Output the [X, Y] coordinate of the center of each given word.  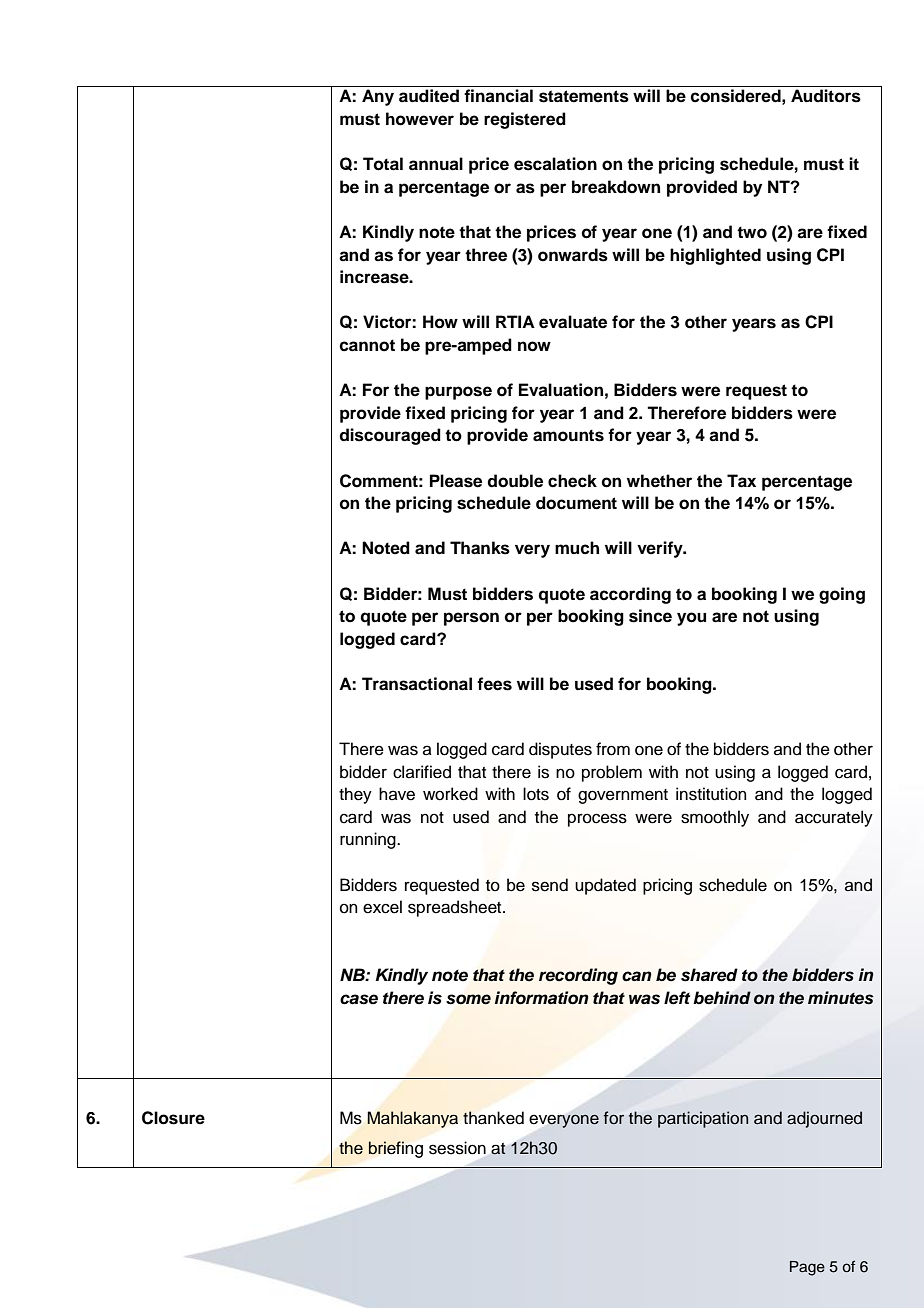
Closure [173, 1118]
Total [383, 164]
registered [525, 120]
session [457, 1148]
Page [807, 1268]
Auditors [826, 96]
